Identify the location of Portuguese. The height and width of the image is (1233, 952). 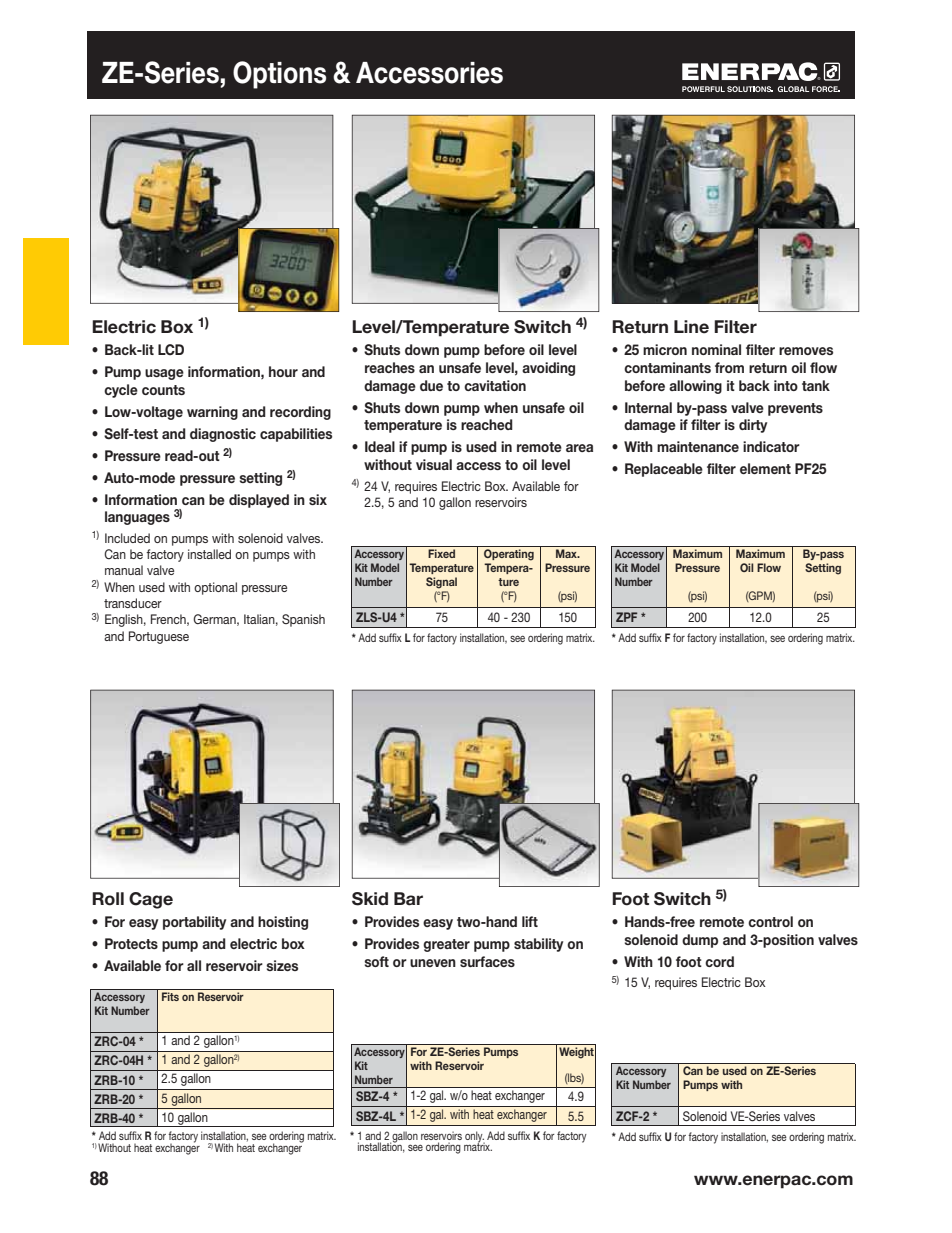
(159, 637).
